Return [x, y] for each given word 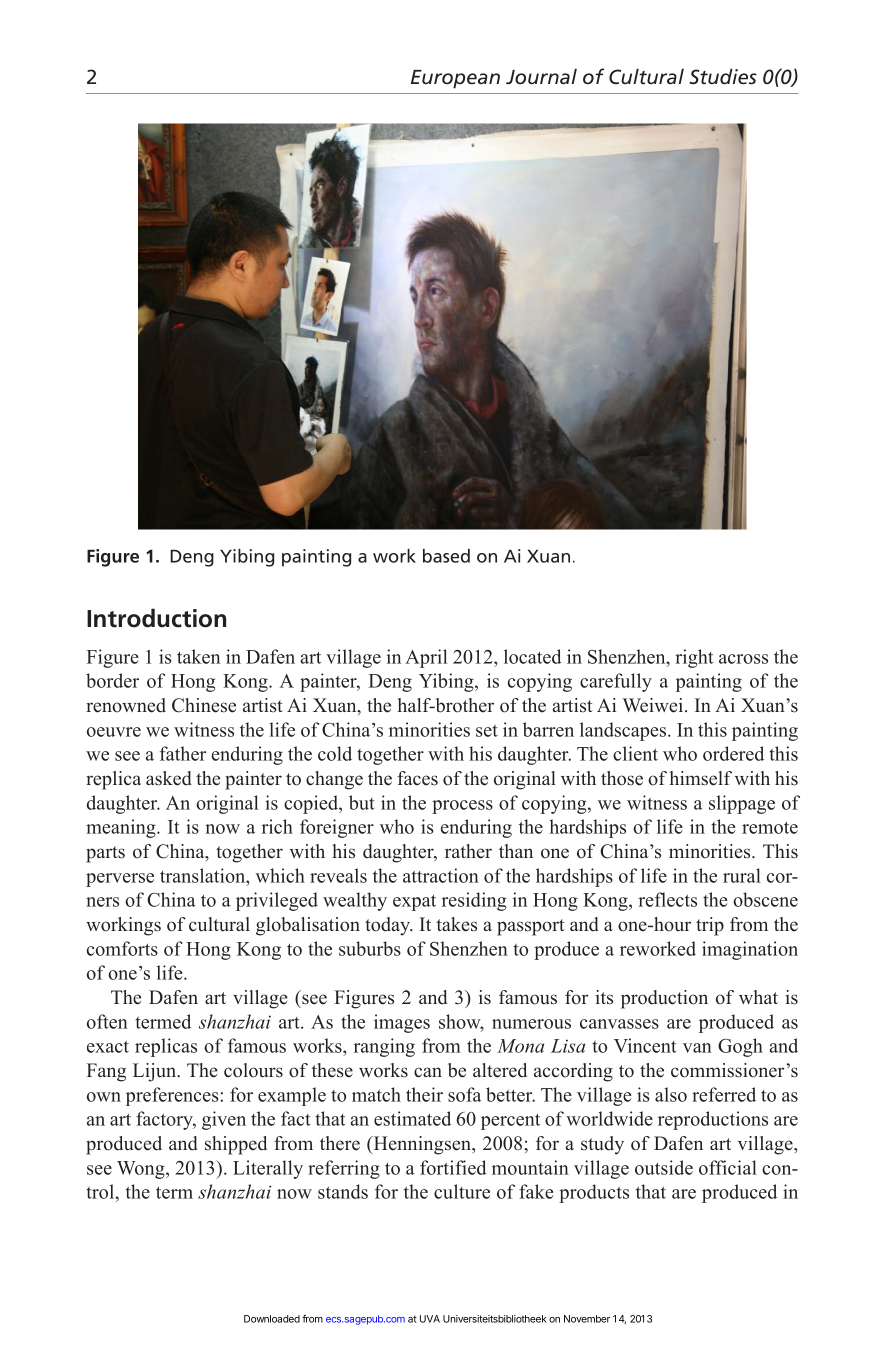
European [455, 79]
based [446, 556]
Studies [723, 77]
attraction [441, 875]
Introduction [156, 618]
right [694, 658]
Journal [541, 76]
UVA [430, 1319]
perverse [120, 880]
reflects [667, 899]
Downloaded [272, 1319]
